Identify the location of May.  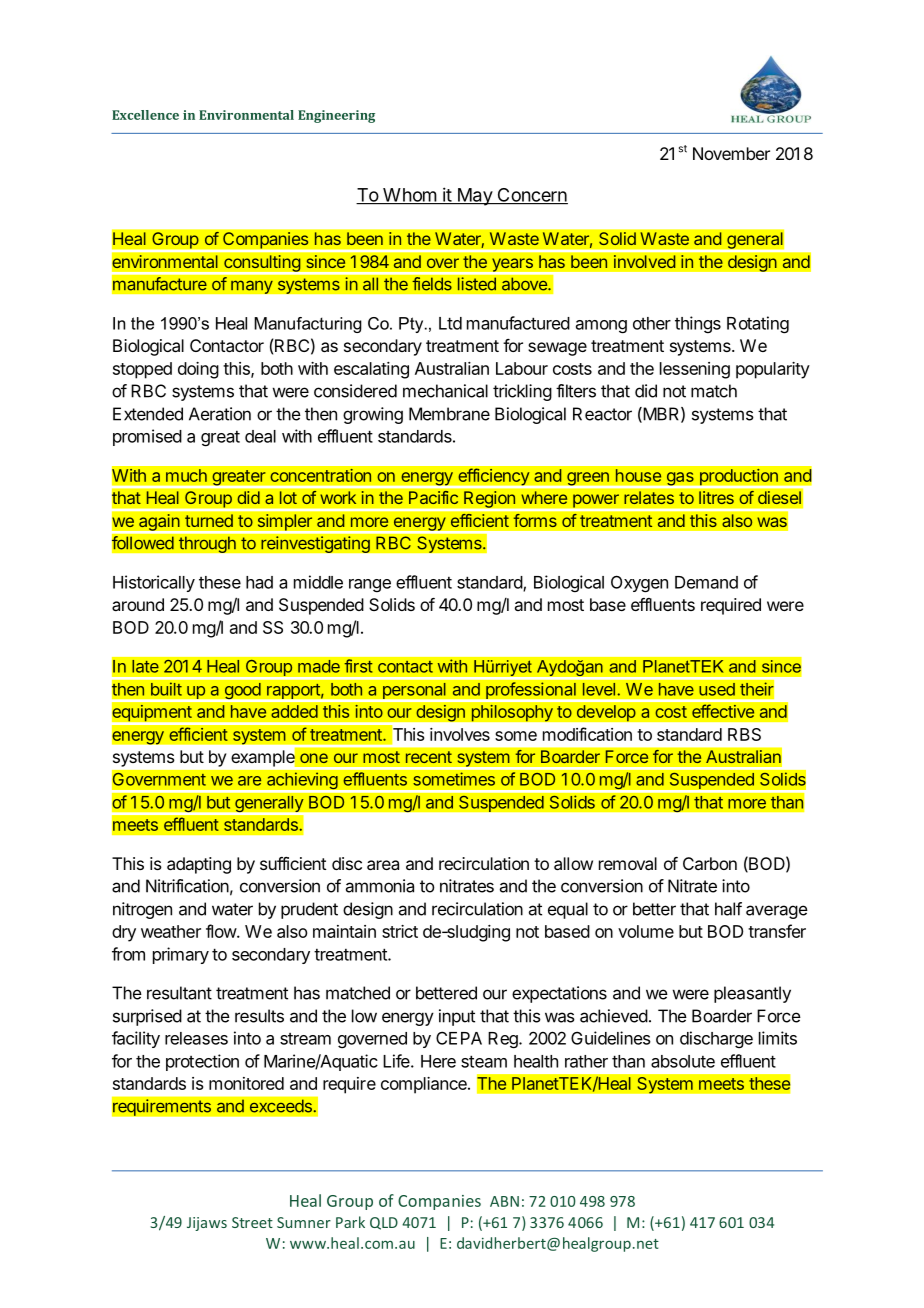
(474, 197).
